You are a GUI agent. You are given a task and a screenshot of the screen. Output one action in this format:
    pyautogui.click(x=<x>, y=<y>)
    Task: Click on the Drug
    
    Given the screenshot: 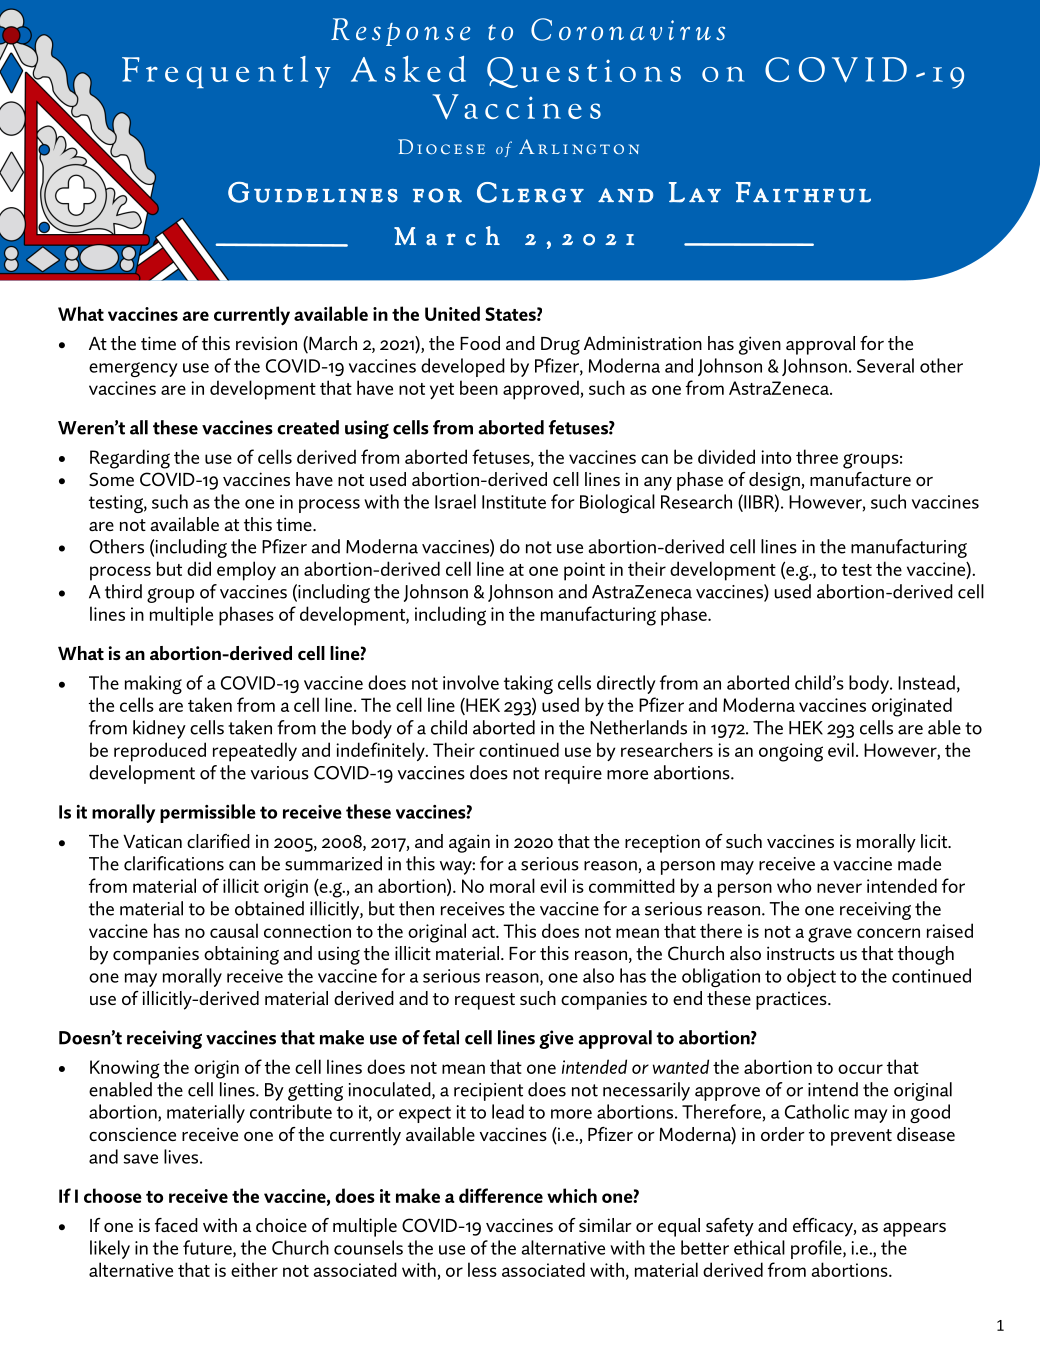 What is the action you would take?
    pyautogui.click(x=560, y=346)
